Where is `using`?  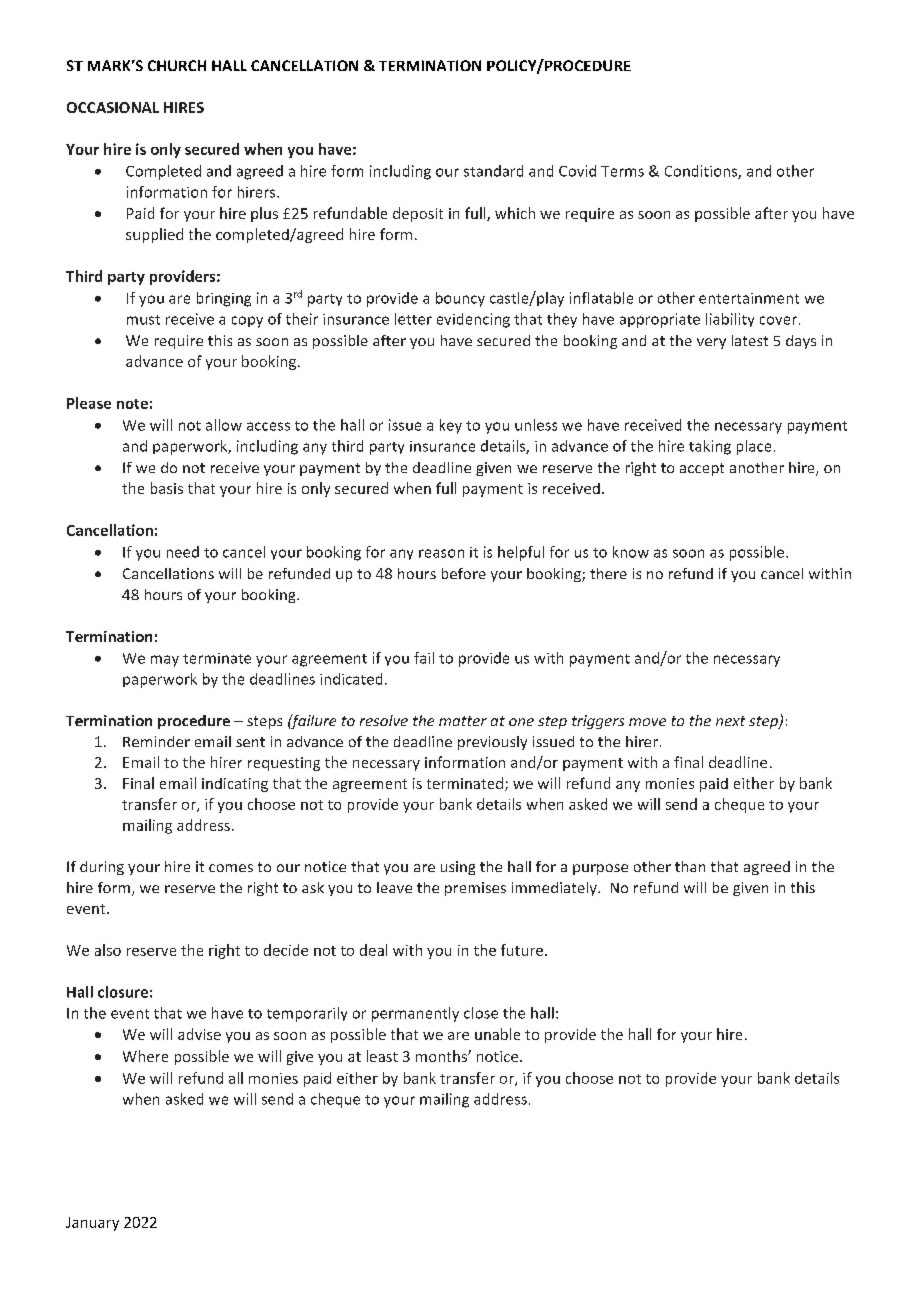 using is located at coordinates (458, 868).
